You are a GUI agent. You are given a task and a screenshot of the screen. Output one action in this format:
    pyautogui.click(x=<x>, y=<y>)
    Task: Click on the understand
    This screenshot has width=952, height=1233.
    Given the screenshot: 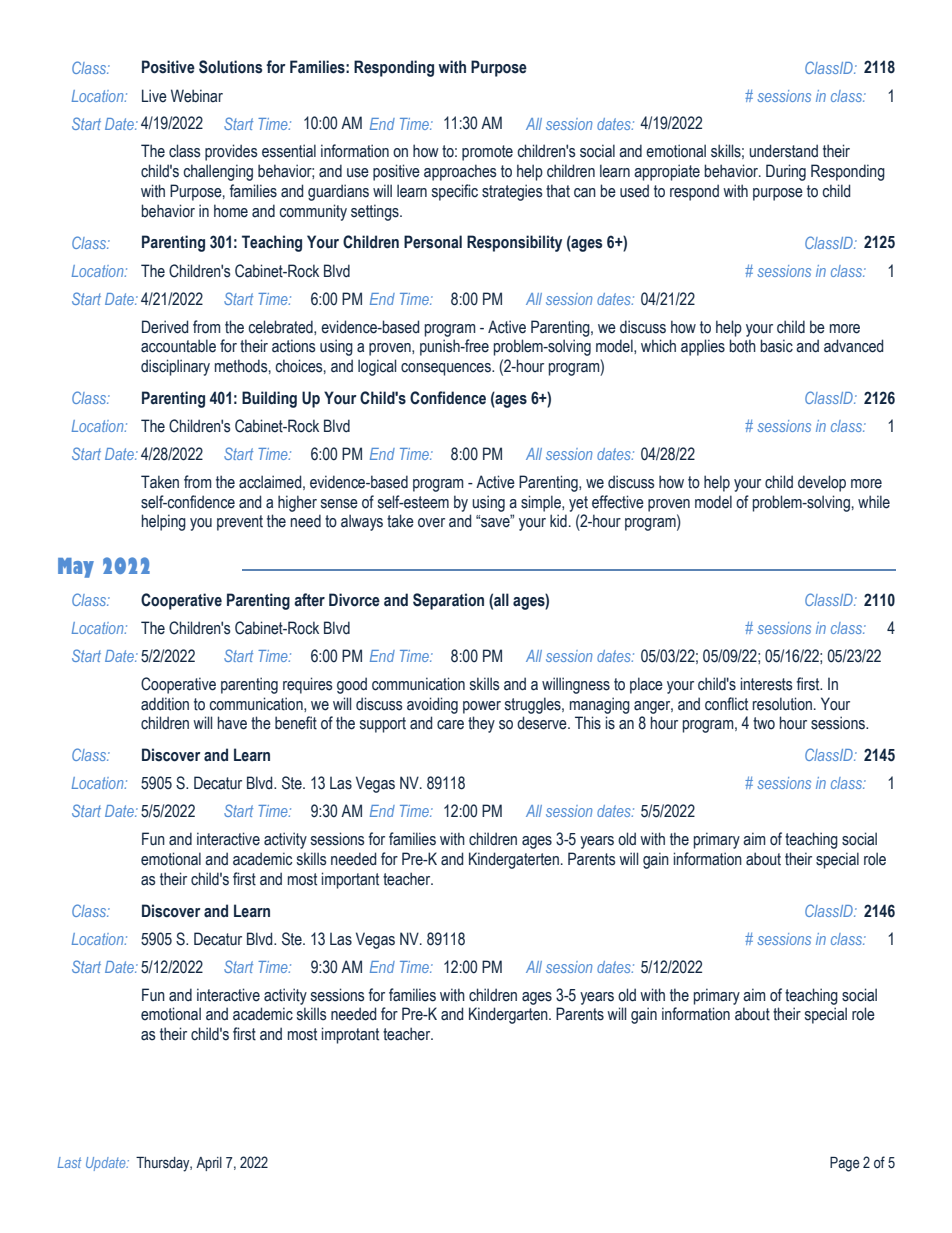 What is the action you would take?
    pyautogui.click(x=783, y=151)
